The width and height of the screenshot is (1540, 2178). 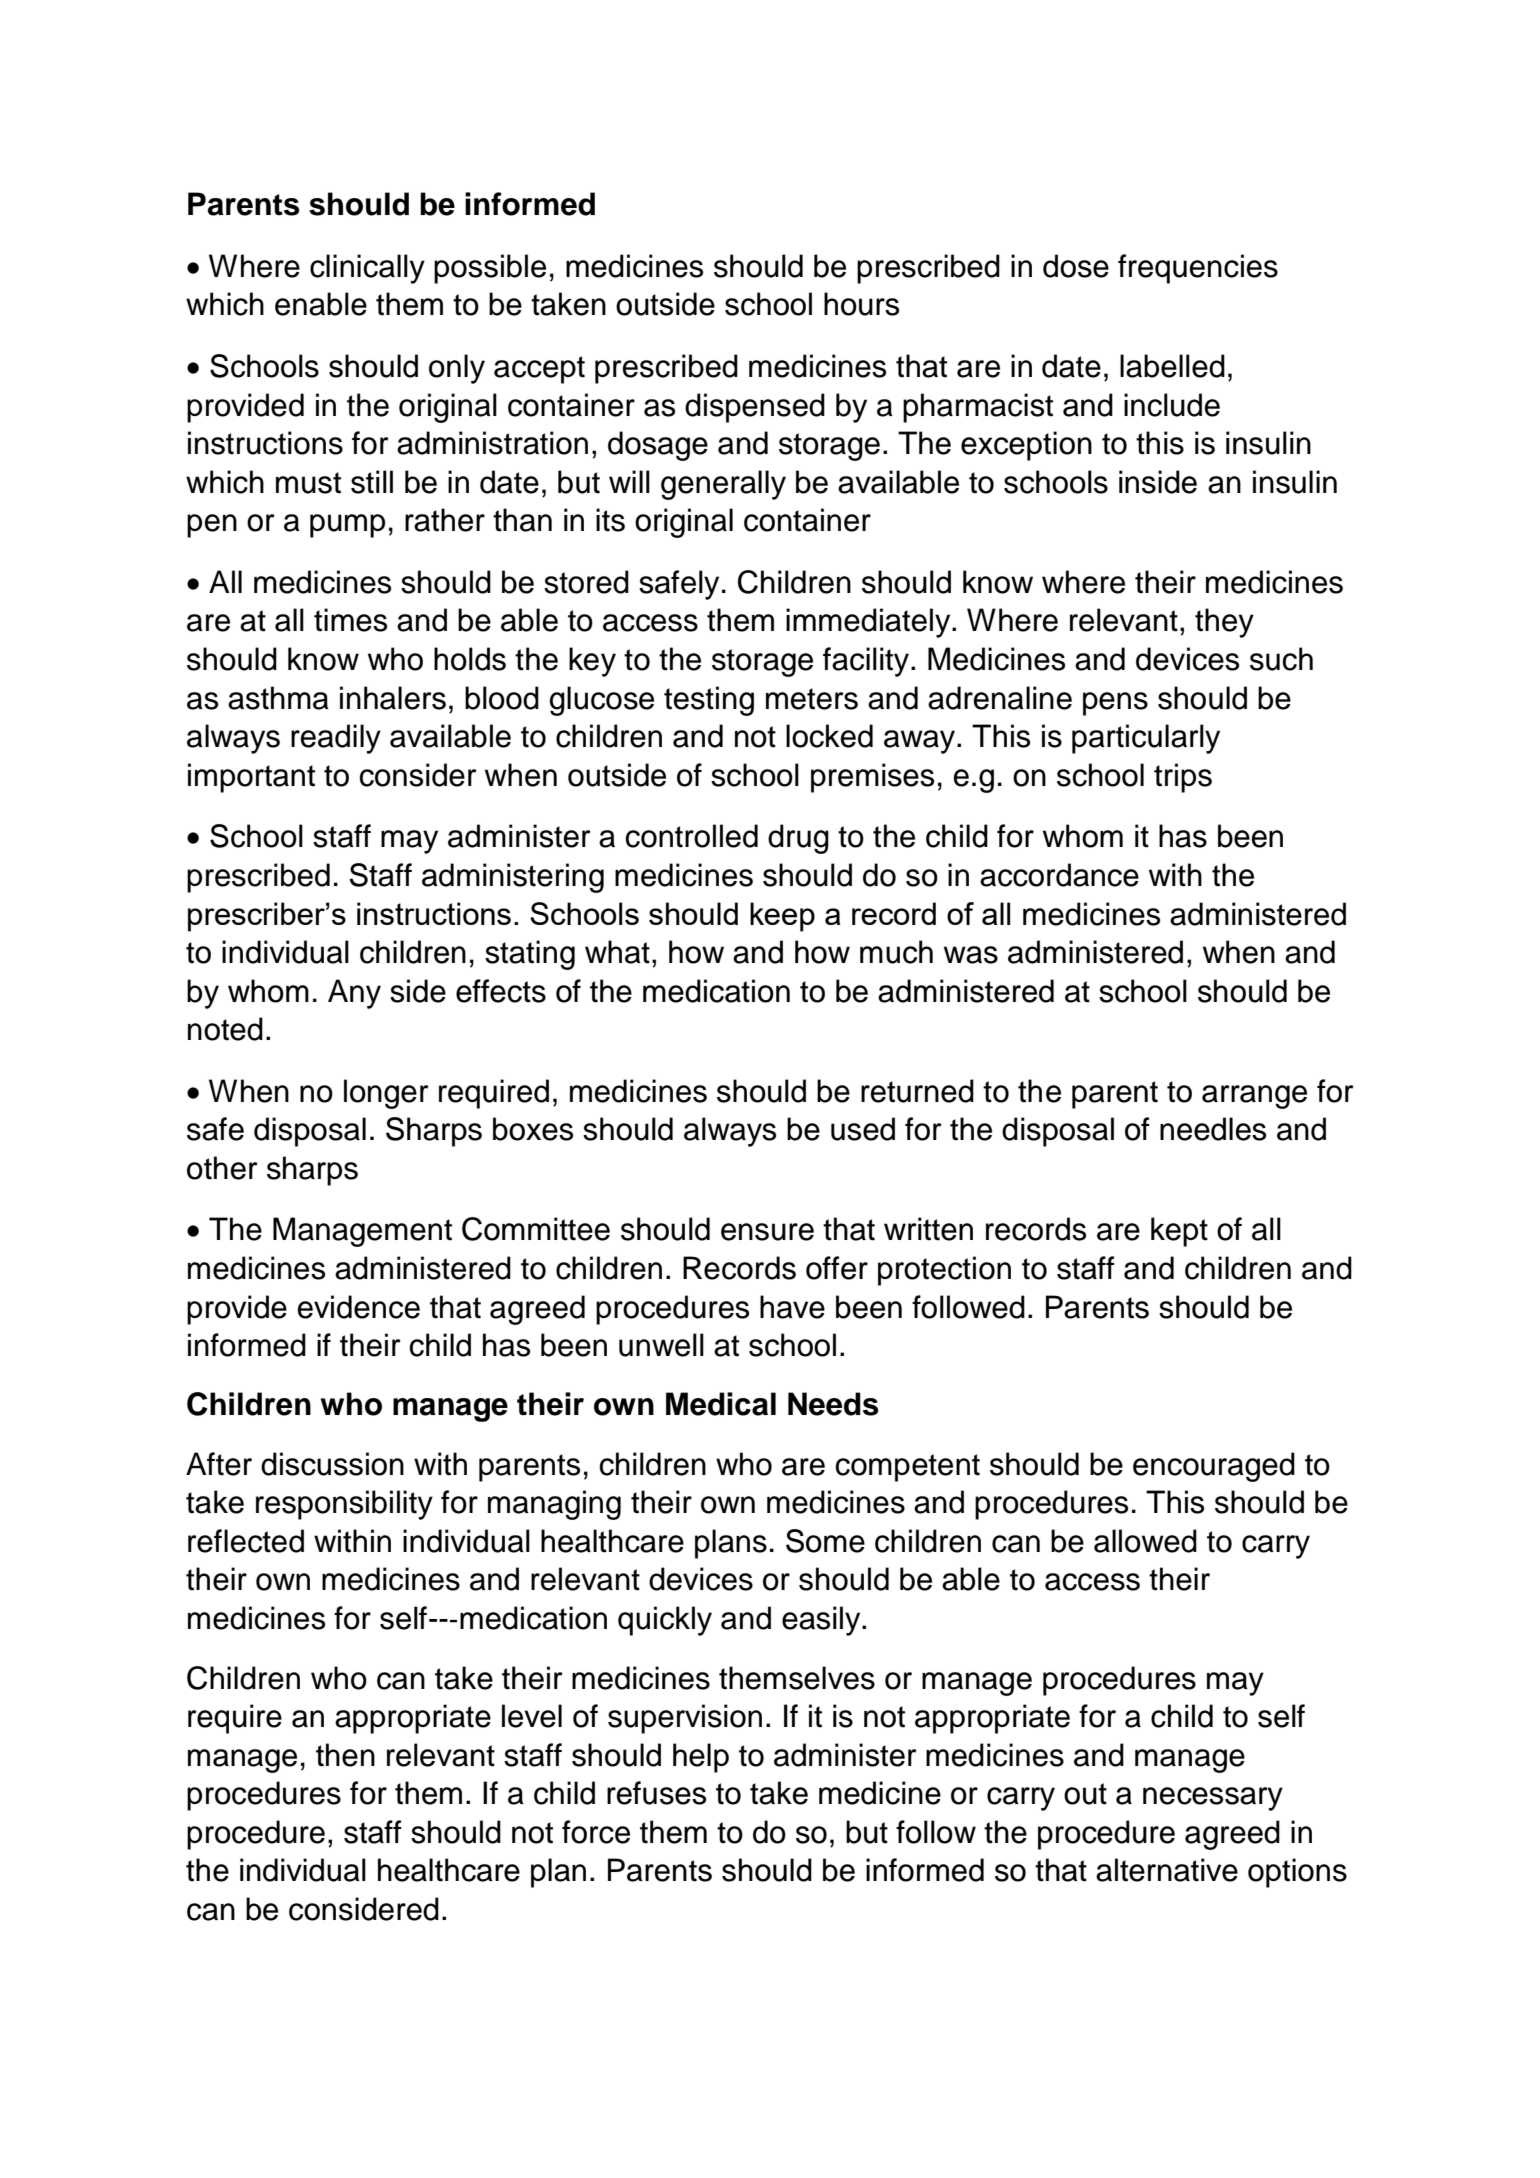 I want to click on ensure, so click(x=767, y=1232).
